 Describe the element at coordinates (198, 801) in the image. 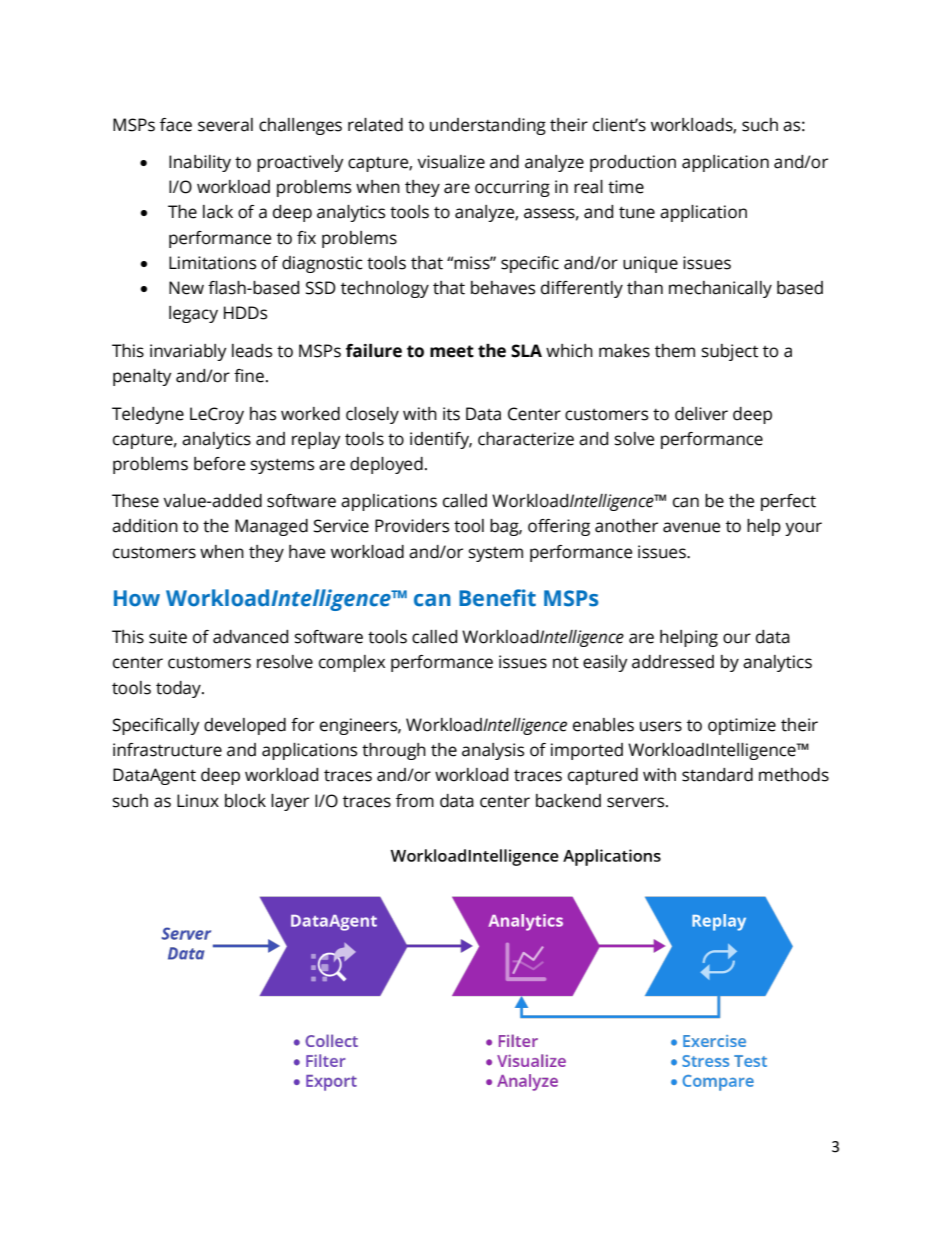

I see `Linux` at that location.
